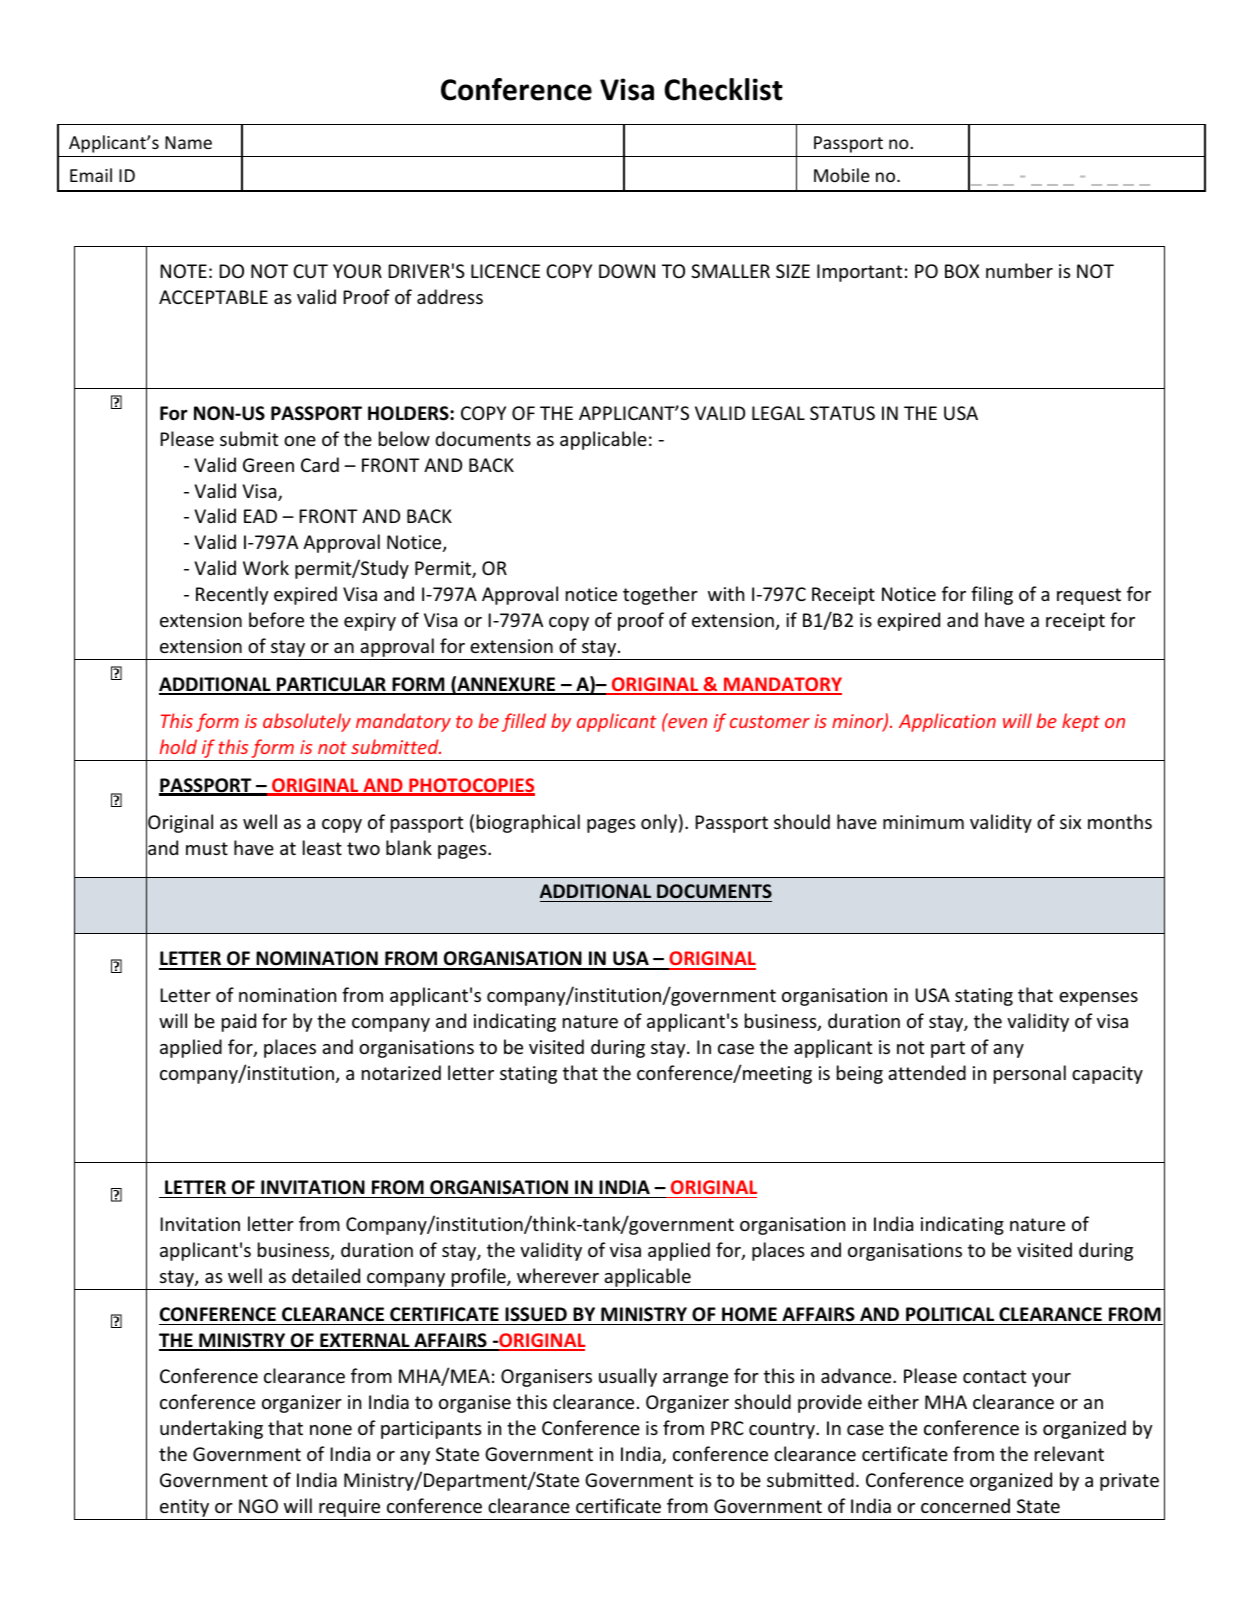 The image size is (1236, 1599). Describe the element at coordinates (401, 1072) in the screenshot. I see `notarized` at that location.
